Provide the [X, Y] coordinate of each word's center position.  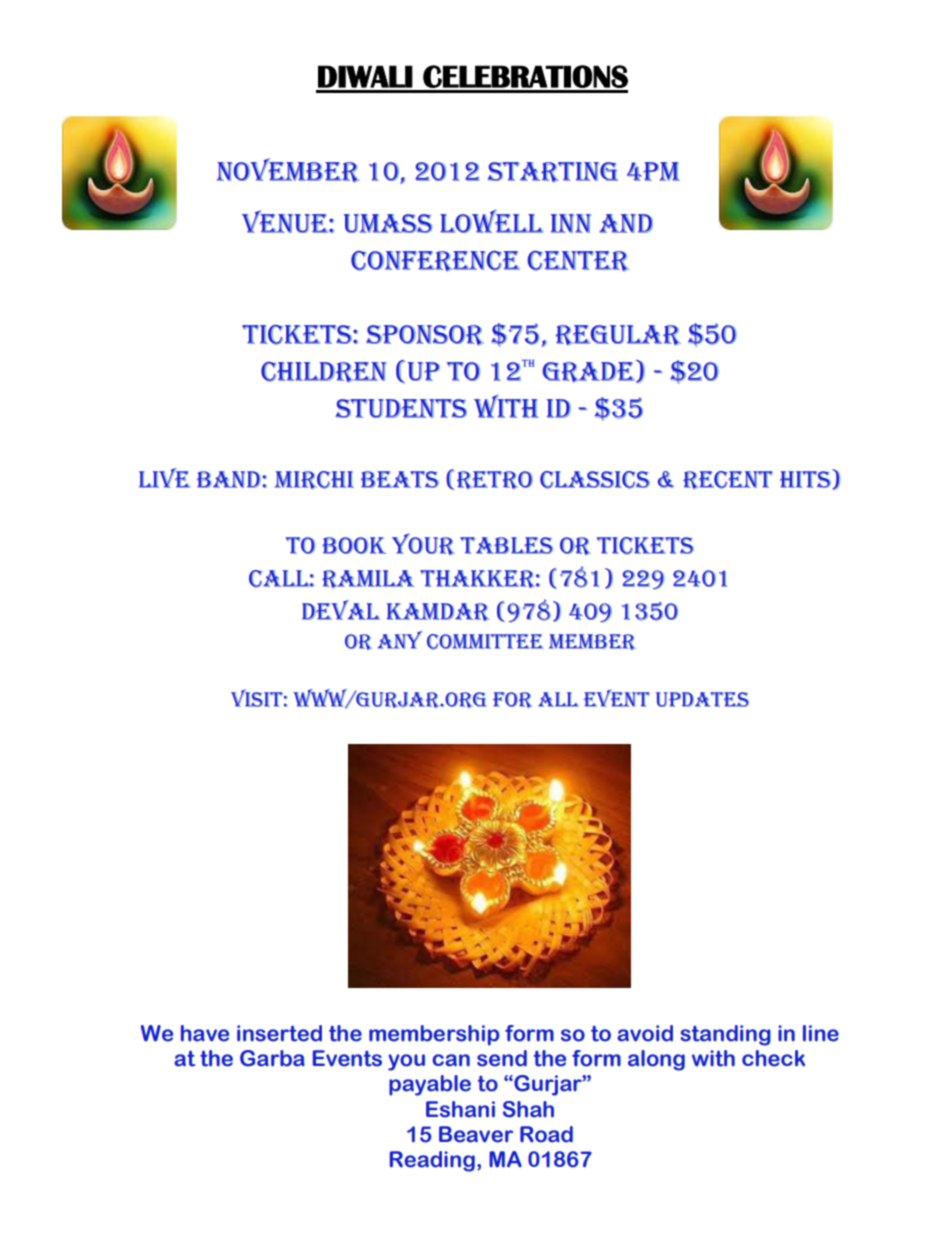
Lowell [492, 221]
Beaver [476, 1134]
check [773, 1058]
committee [485, 642]
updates [702, 699]
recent [728, 480]
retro [495, 480]
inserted [279, 1033]
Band [230, 479]
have [205, 1033]
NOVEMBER [288, 170]
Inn [571, 223]
